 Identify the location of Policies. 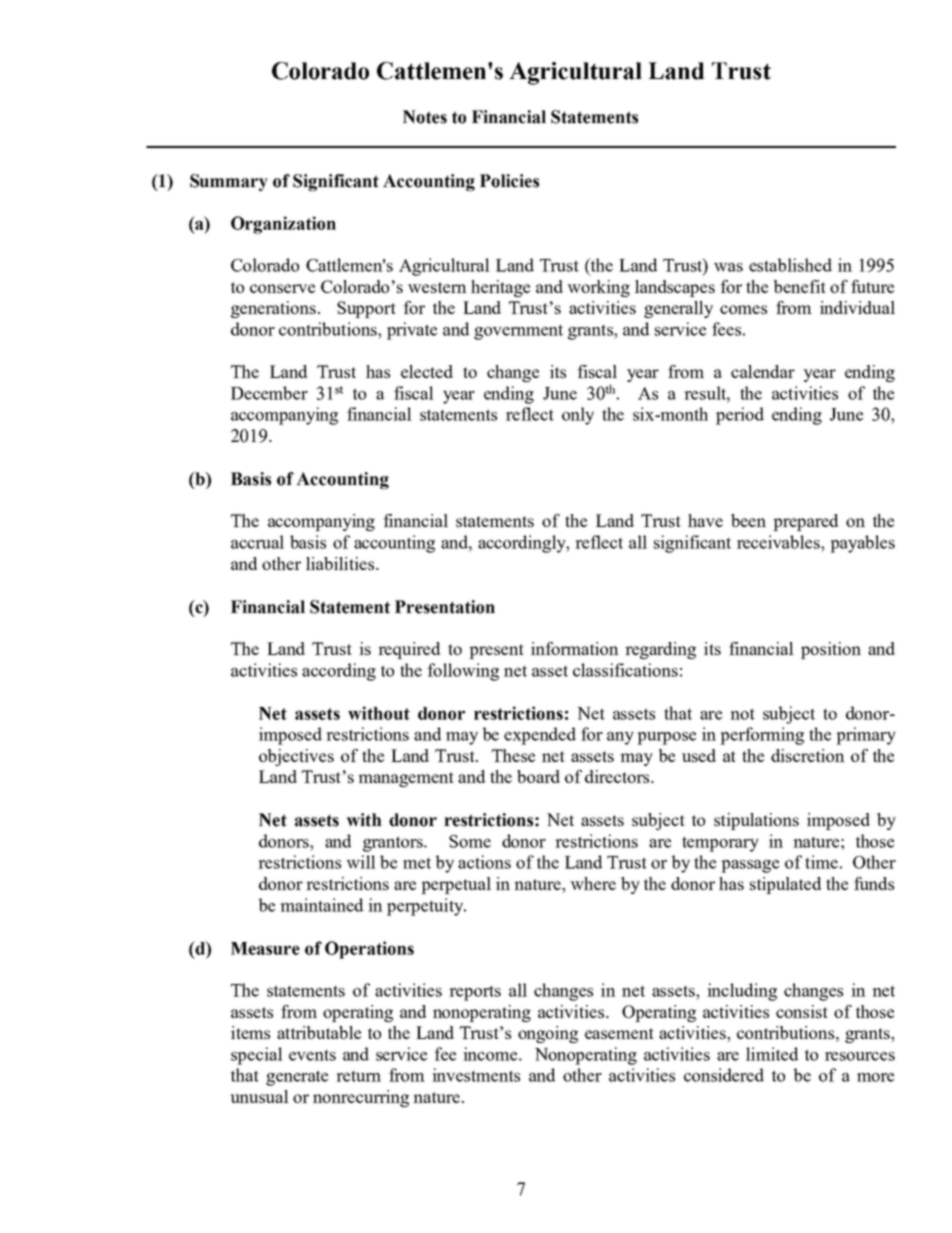
(509, 181).
